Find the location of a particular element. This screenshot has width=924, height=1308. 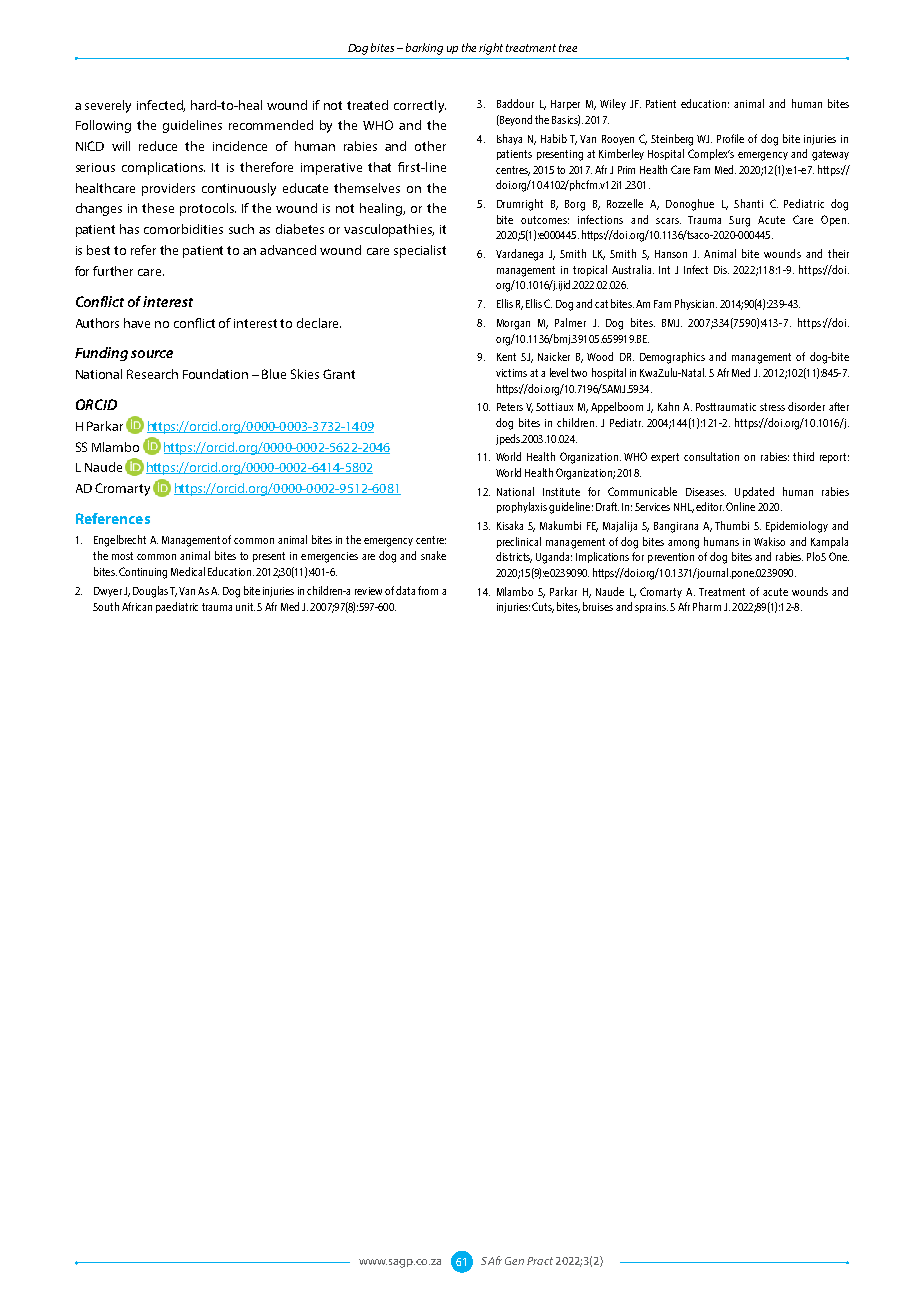

Douglas is located at coordinates (150, 592).
